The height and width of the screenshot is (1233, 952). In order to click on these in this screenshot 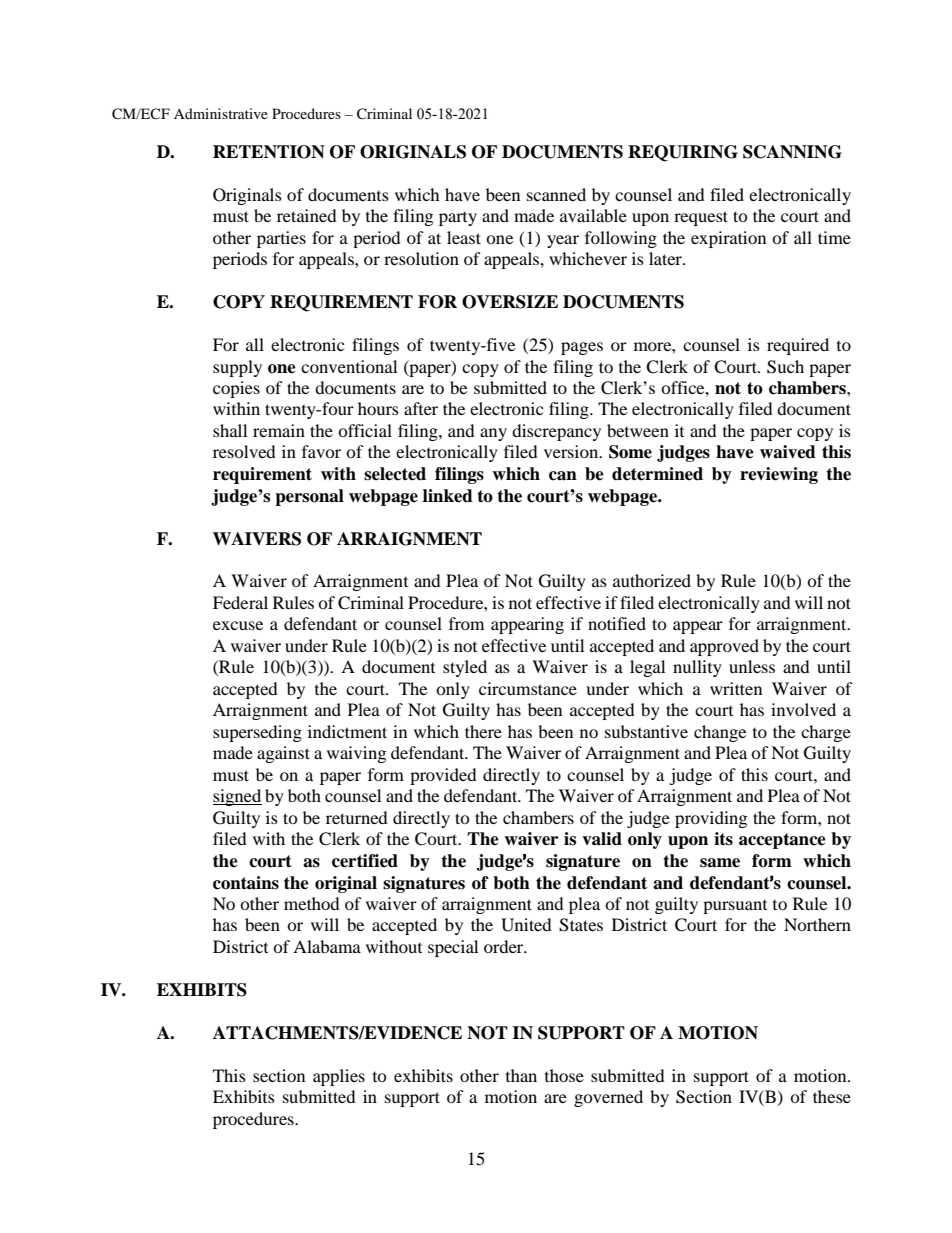, I will do `click(832, 1096)`.
